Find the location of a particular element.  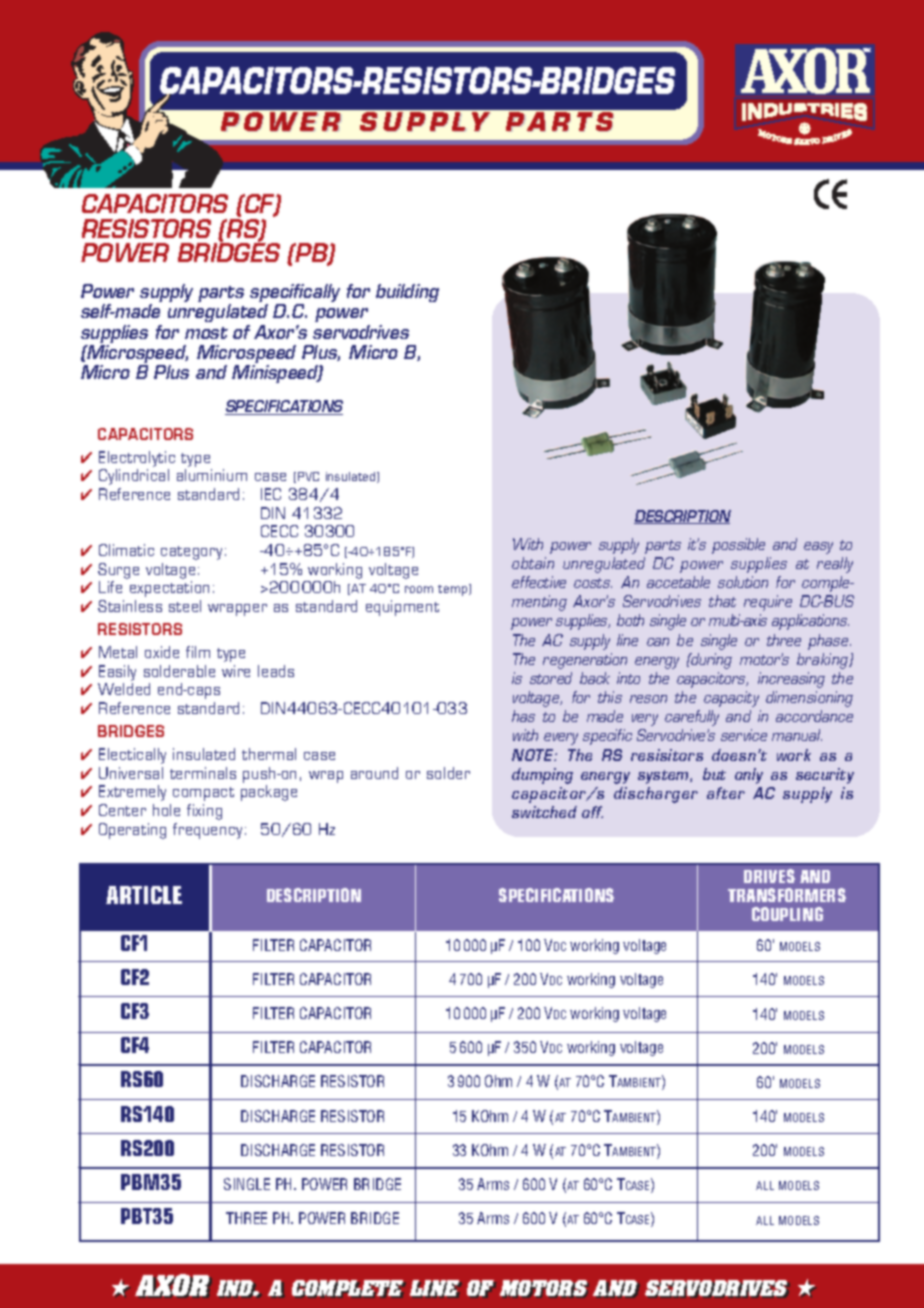

room is located at coordinates (419, 589).
